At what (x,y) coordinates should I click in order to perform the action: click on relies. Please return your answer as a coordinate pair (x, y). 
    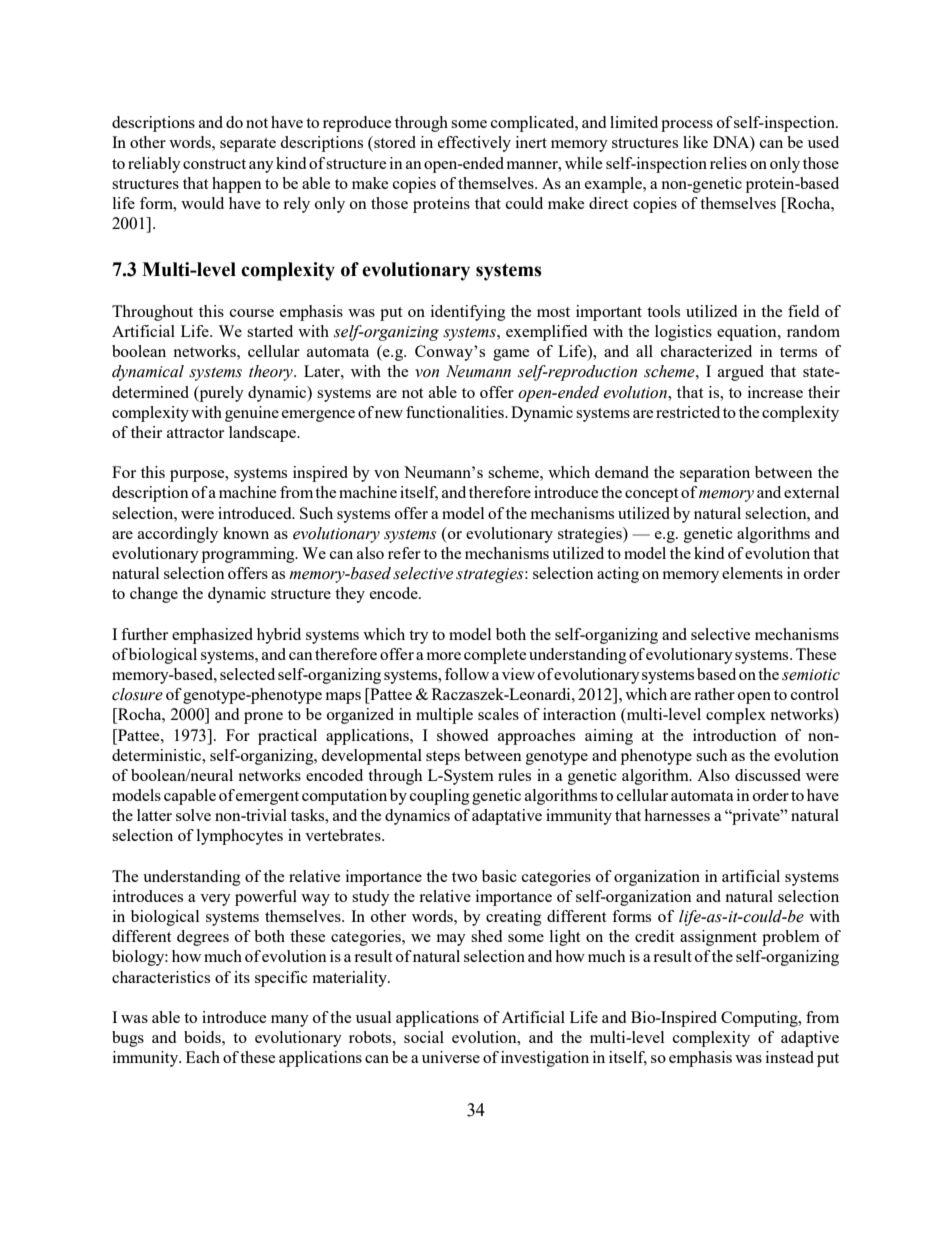
    Looking at the image, I should click on (728, 163).
